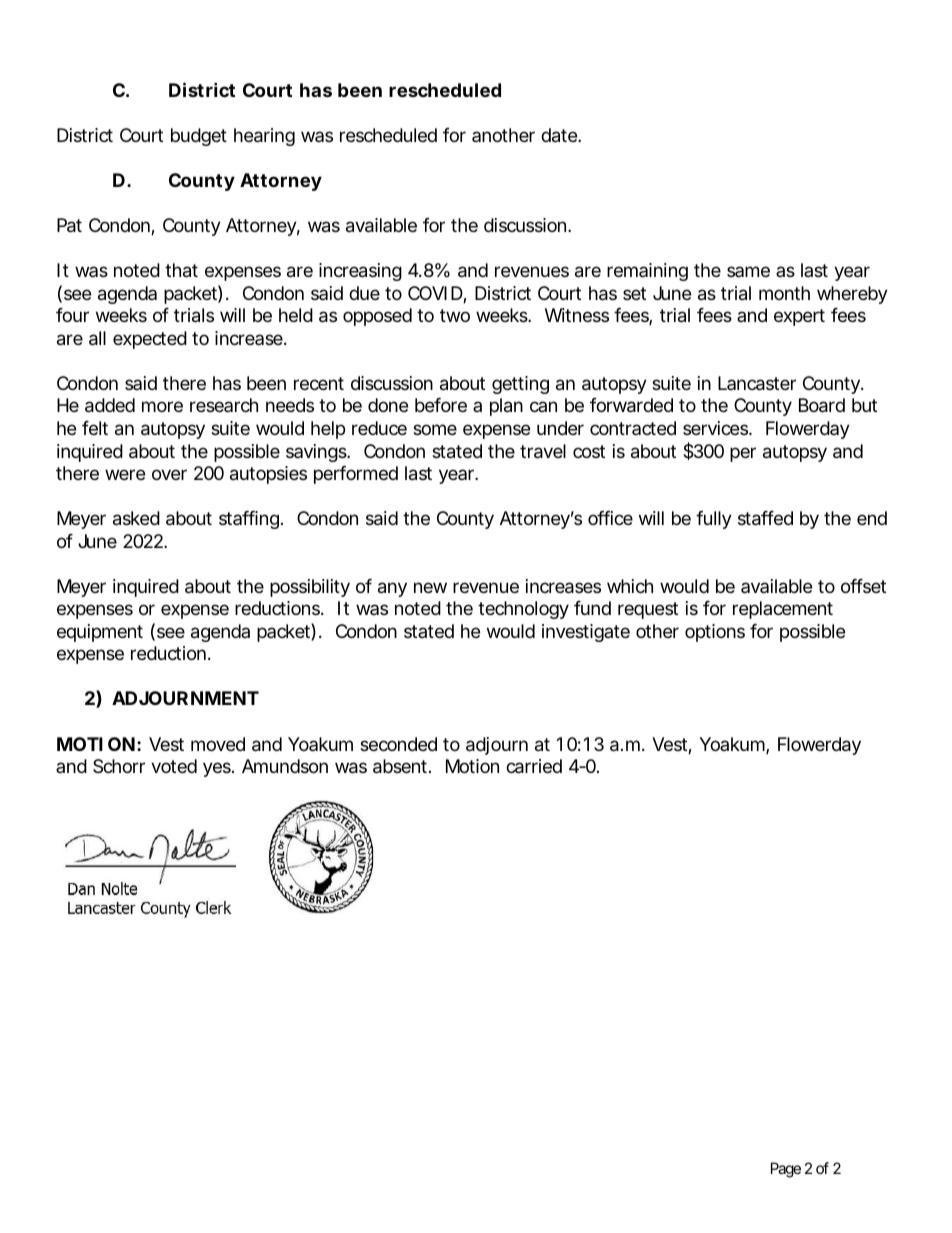 The image size is (952, 1233). I want to click on asked, so click(136, 518).
